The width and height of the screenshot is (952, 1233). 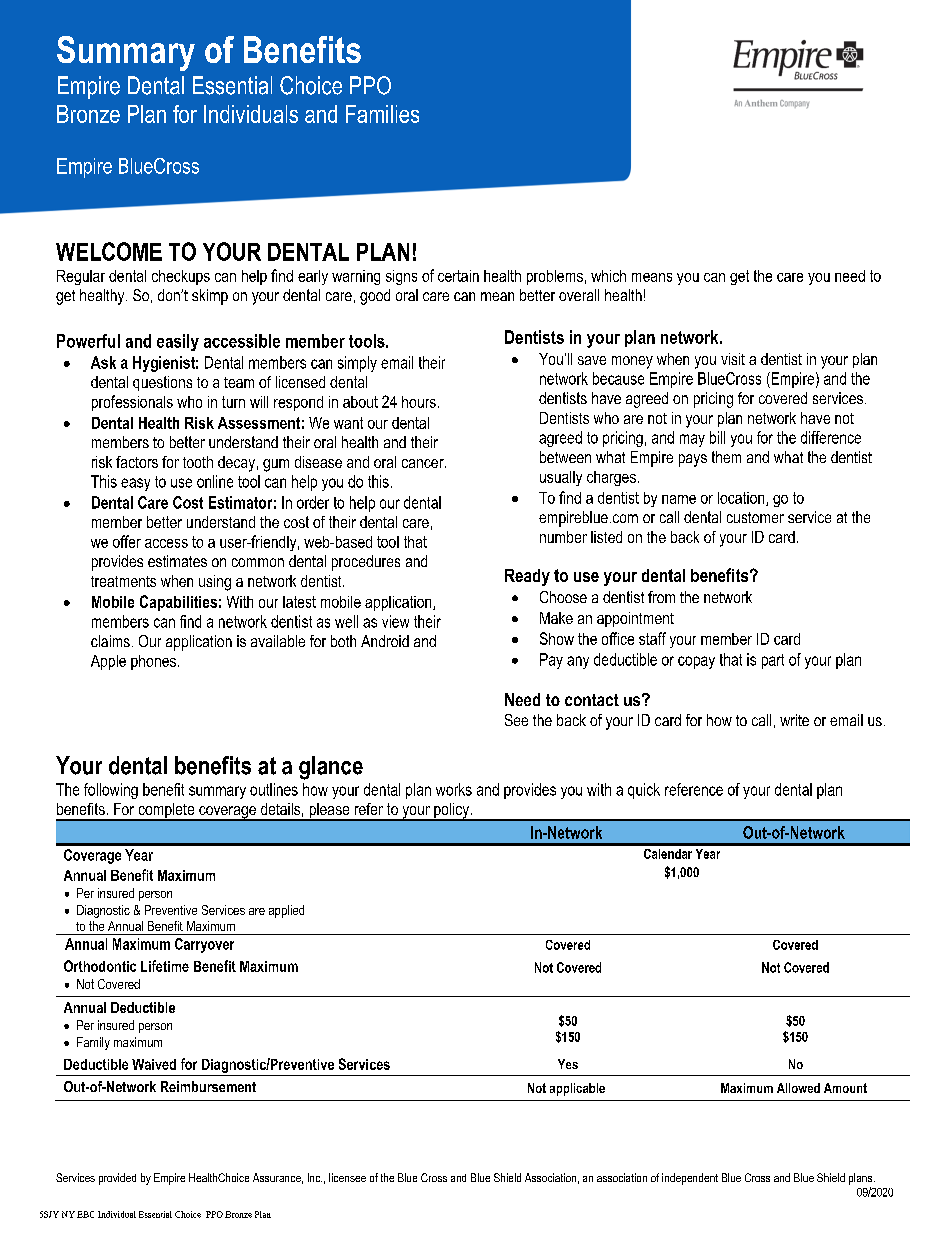 What do you see at coordinates (198, 462) in the screenshot?
I see `tooth` at bounding box center [198, 462].
